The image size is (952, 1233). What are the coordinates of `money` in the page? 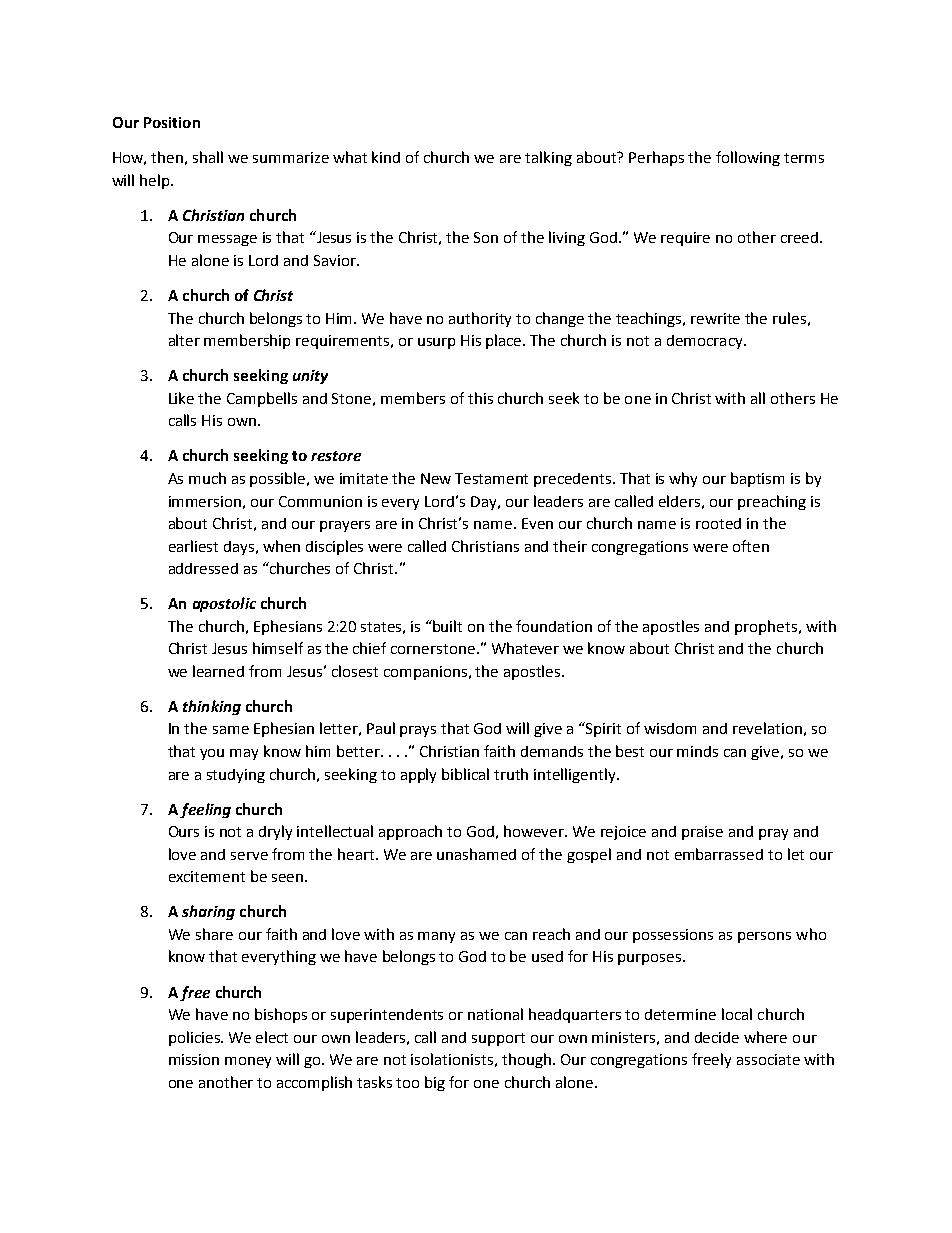 It's located at (248, 1062).
